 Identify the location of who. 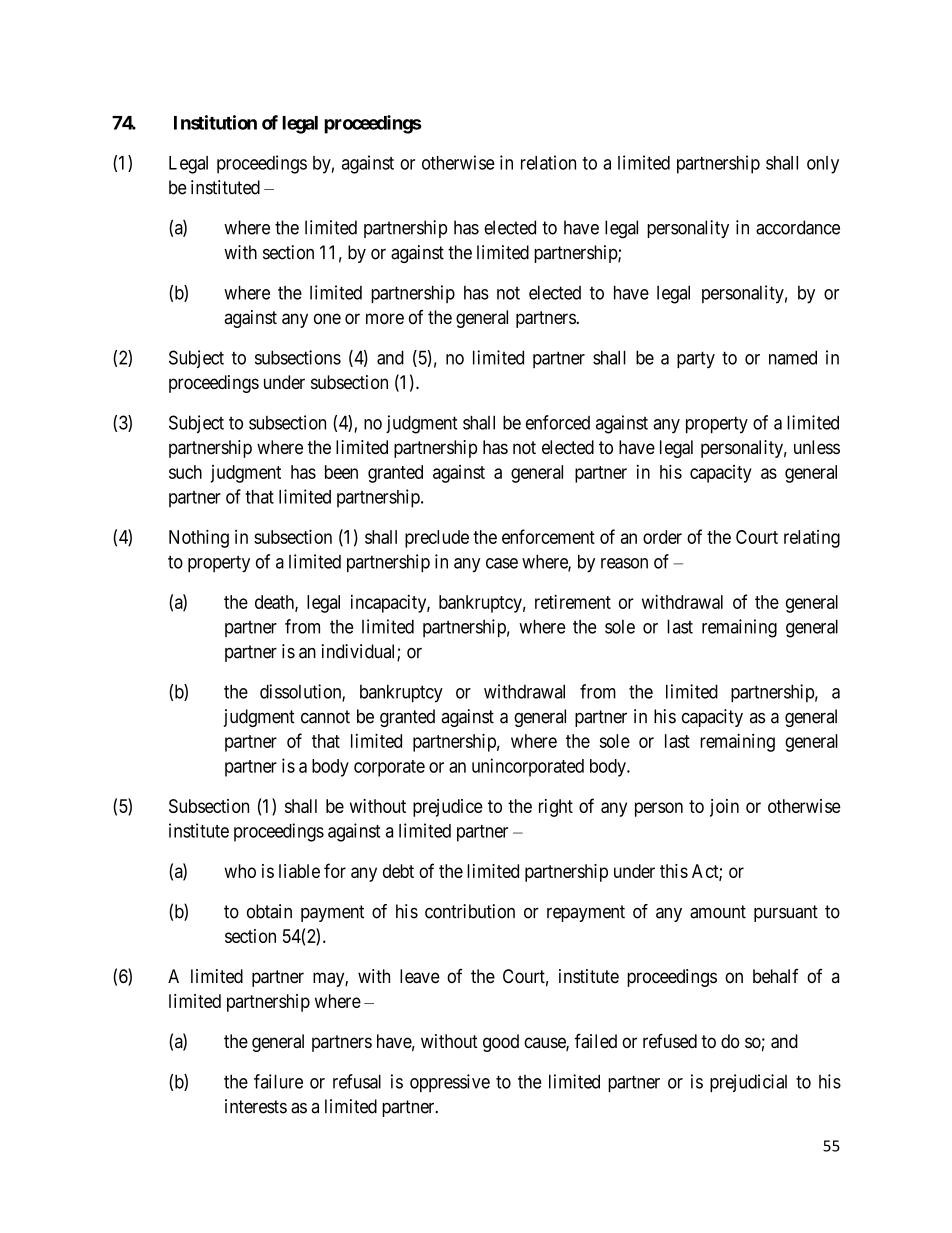
(240, 871).
